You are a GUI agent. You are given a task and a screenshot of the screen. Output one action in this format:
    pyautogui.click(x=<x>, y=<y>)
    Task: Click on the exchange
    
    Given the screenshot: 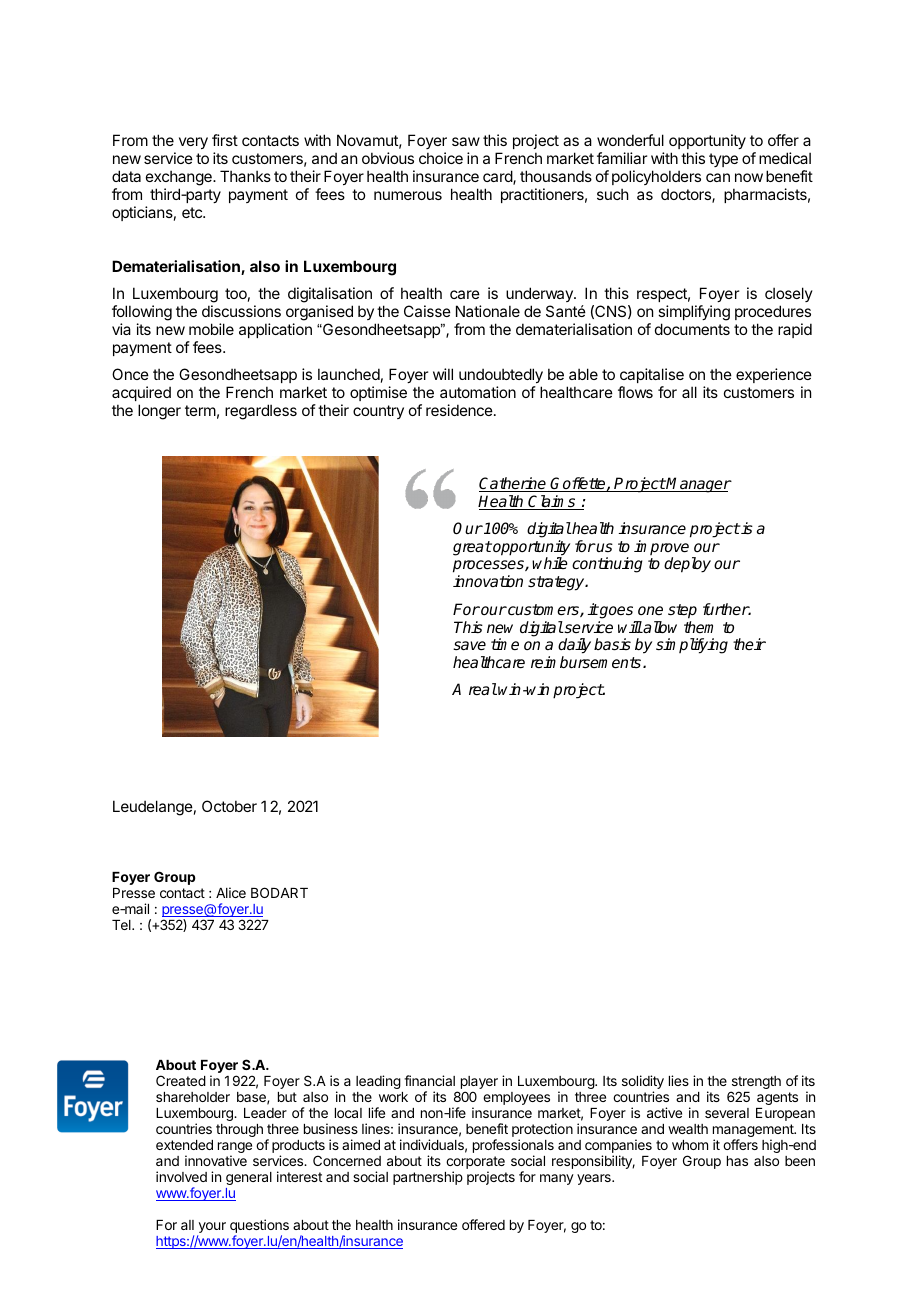 What is the action you would take?
    pyautogui.click(x=180, y=178)
